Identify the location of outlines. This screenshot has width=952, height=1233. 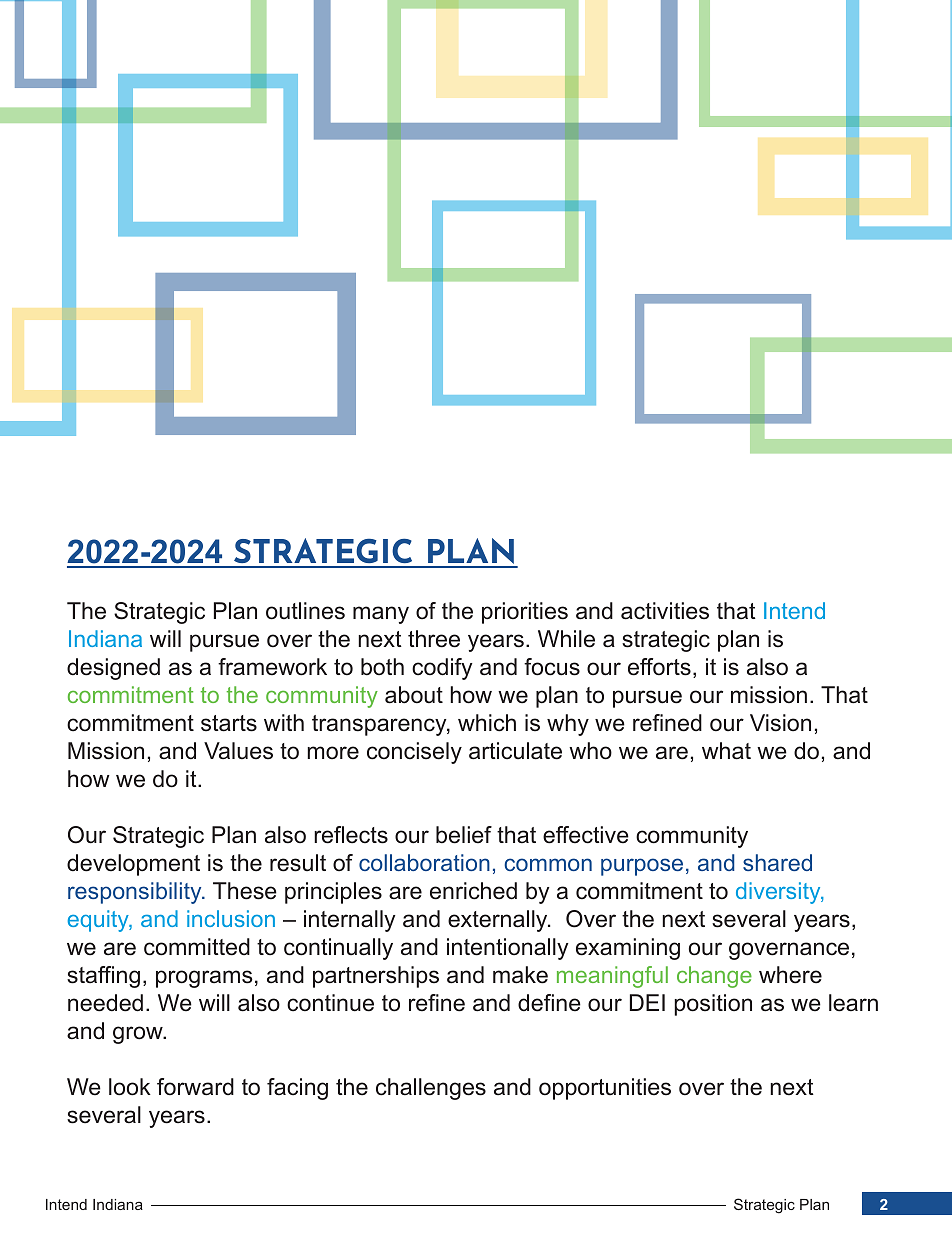
(305, 611).
